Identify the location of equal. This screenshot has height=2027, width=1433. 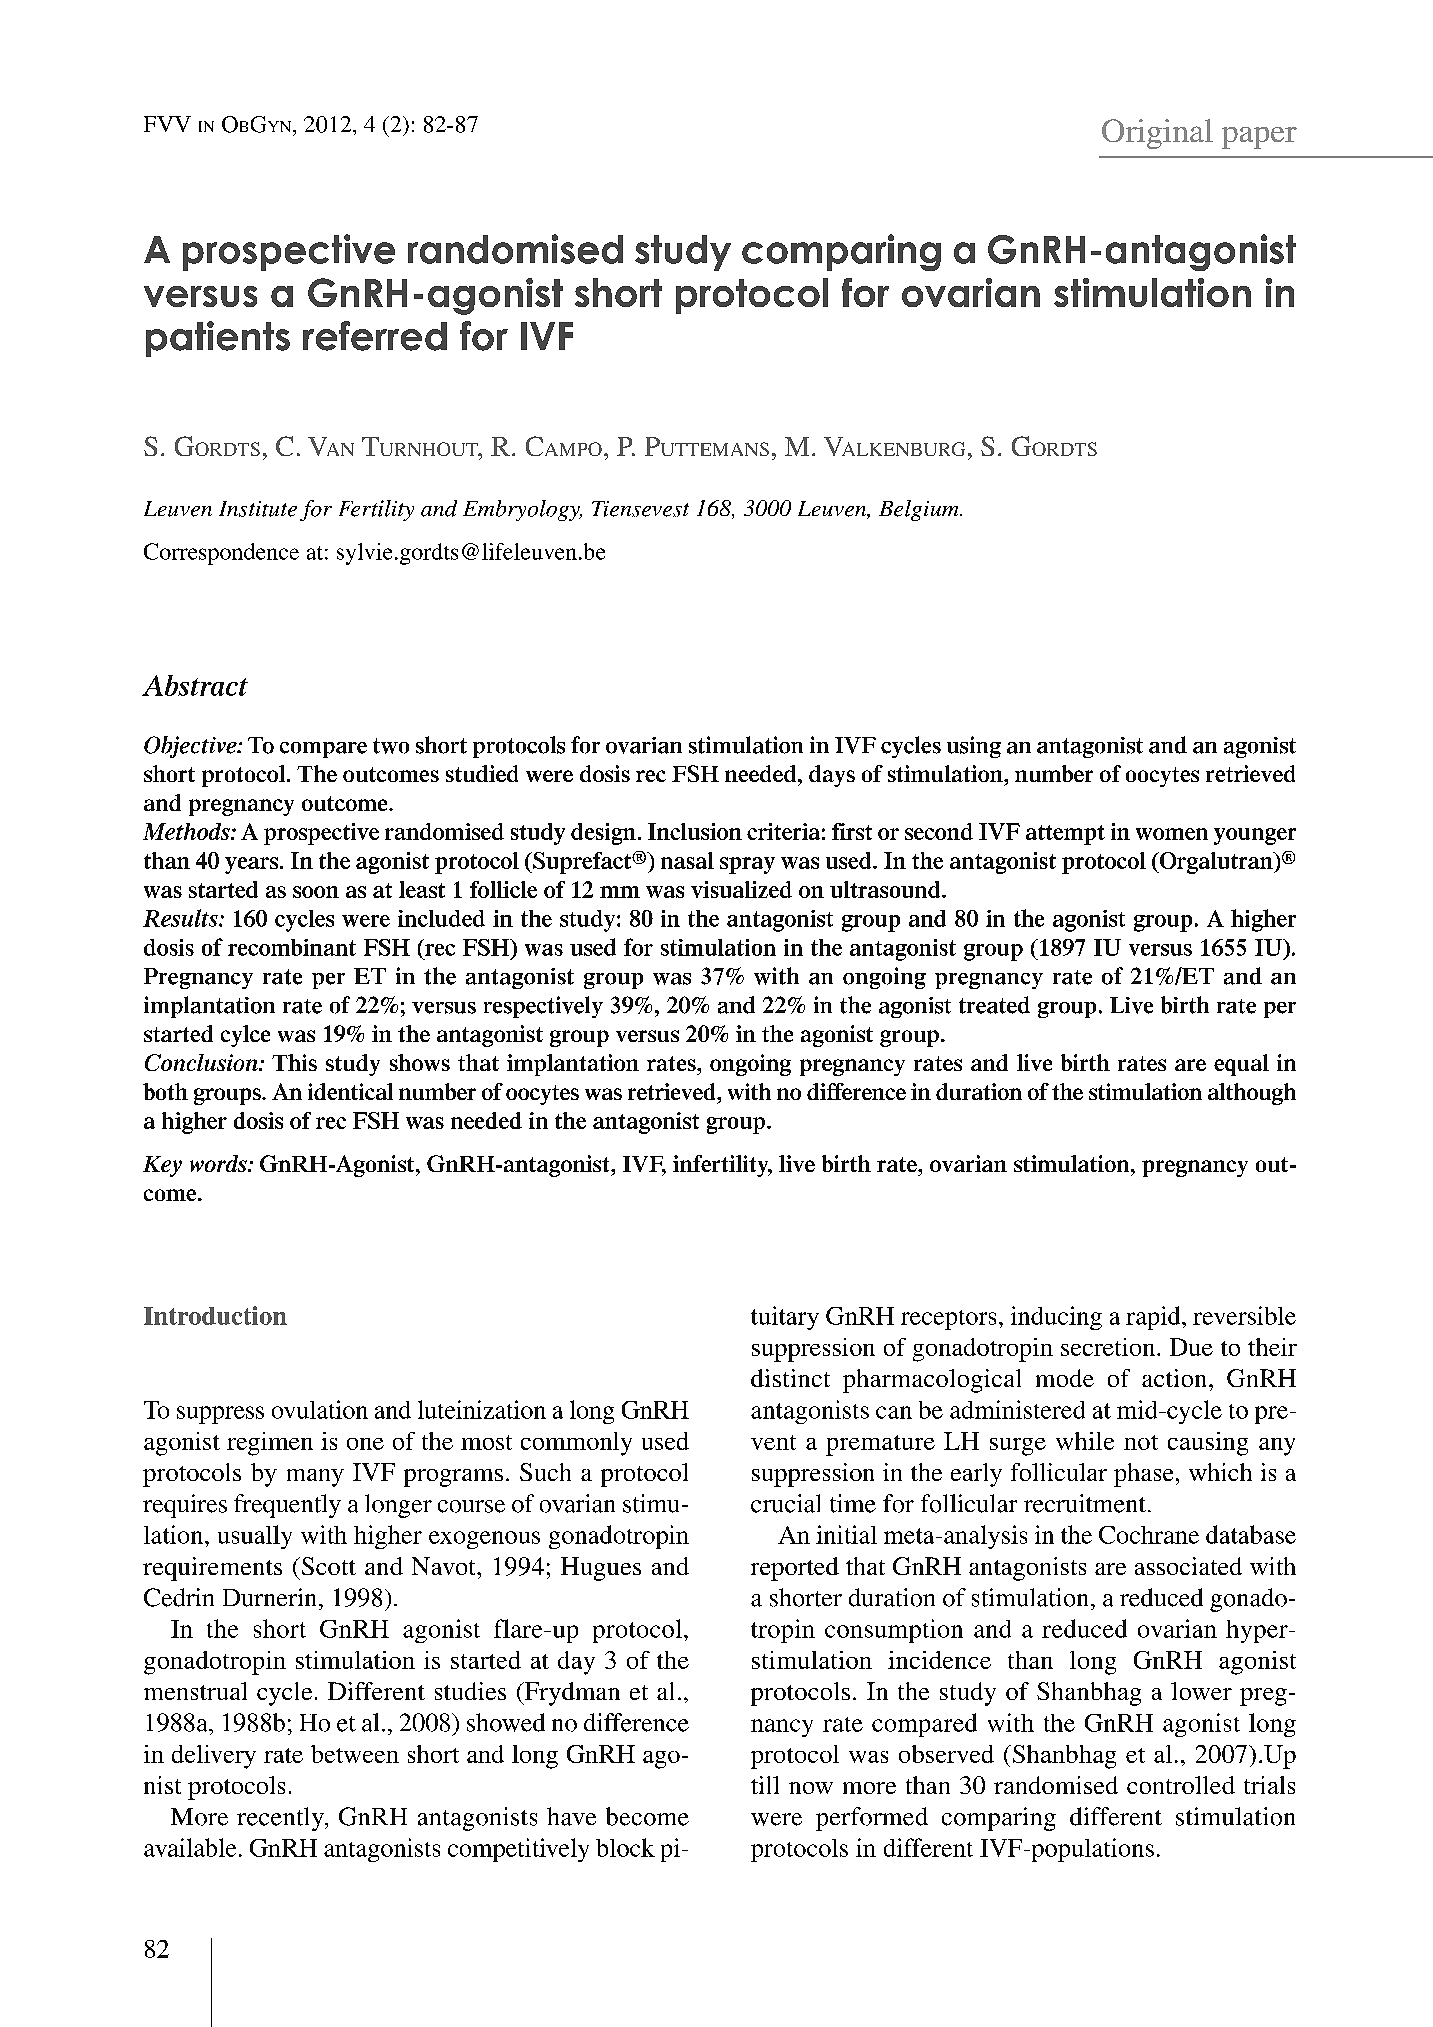
(1241, 1065).
